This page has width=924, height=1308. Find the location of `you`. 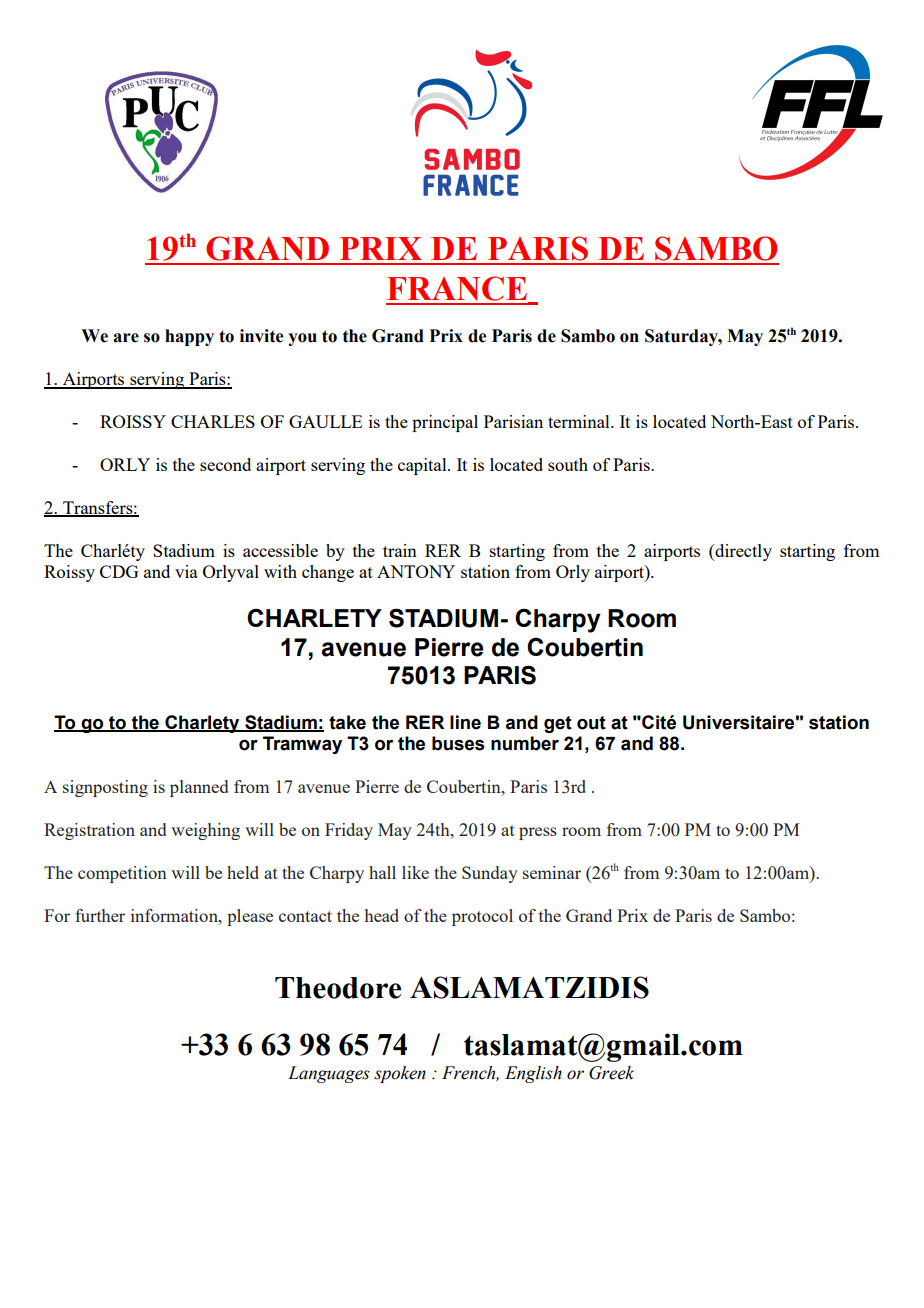

you is located at coordinates (302, 339).
